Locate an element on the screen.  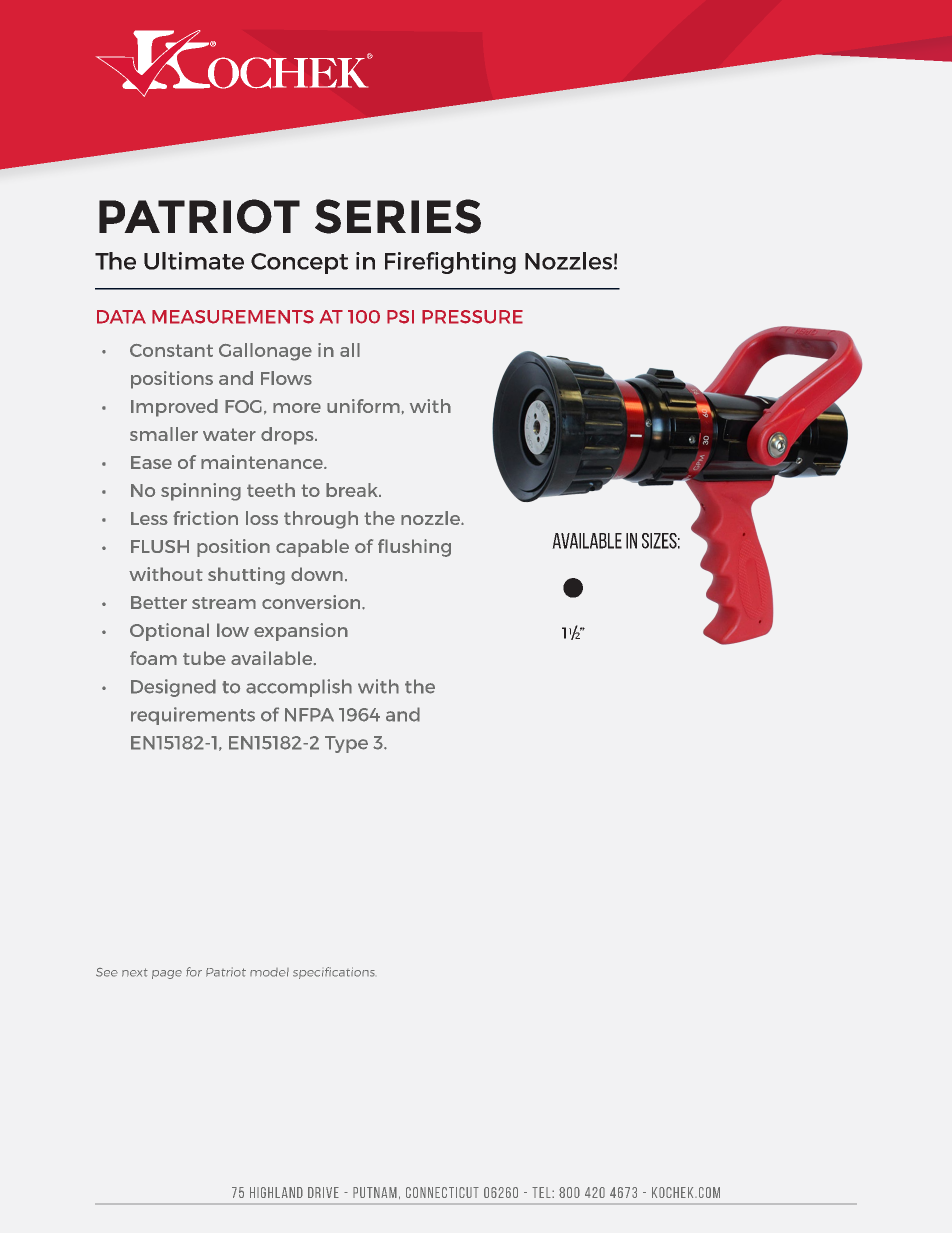
Firefighting is located at coordinates (450, 263).
